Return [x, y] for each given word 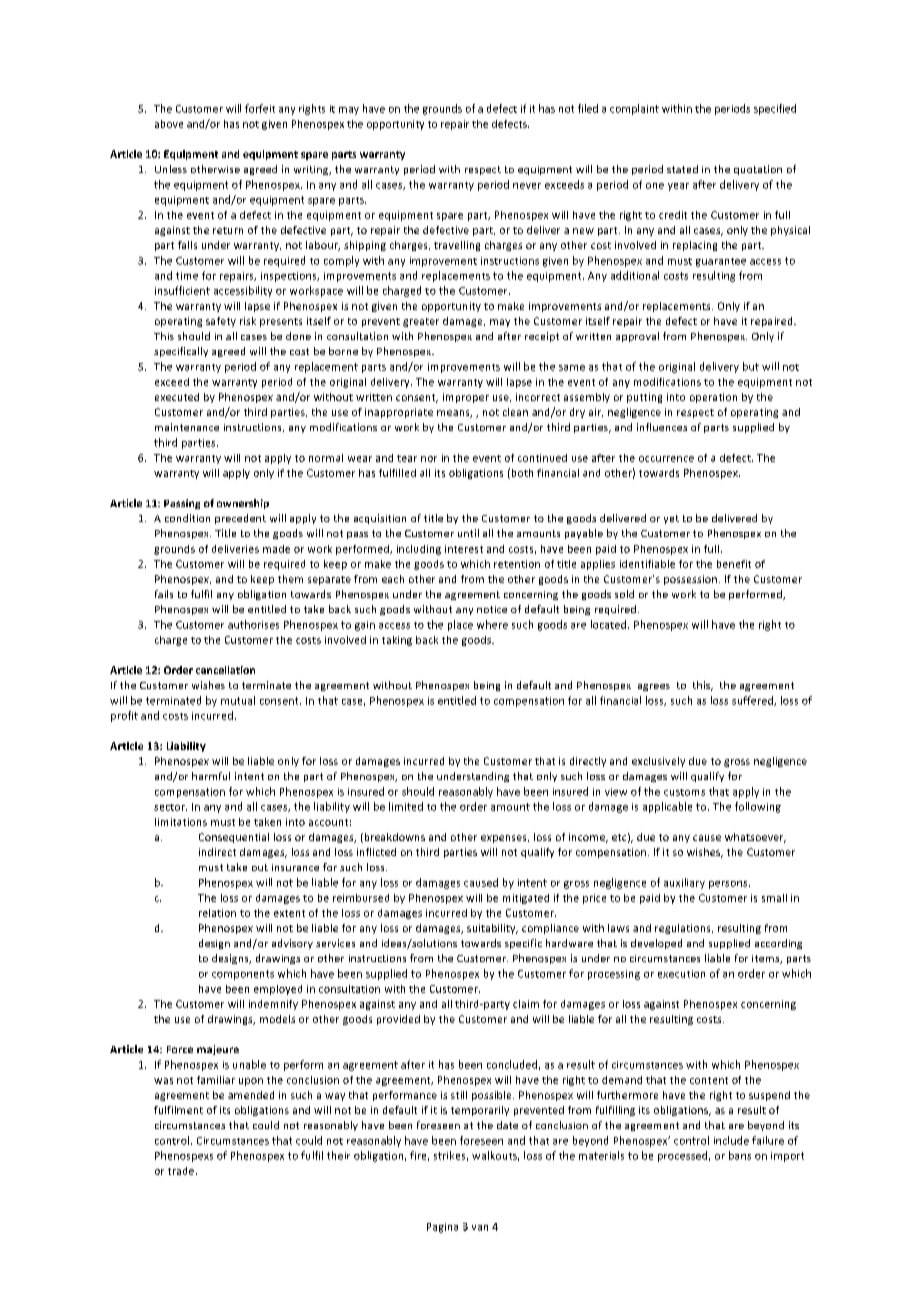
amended [251, 1095]
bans [740, 1155]
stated [682, 169]
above [169, 124]
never [527, 186]
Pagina [442, 1228]
